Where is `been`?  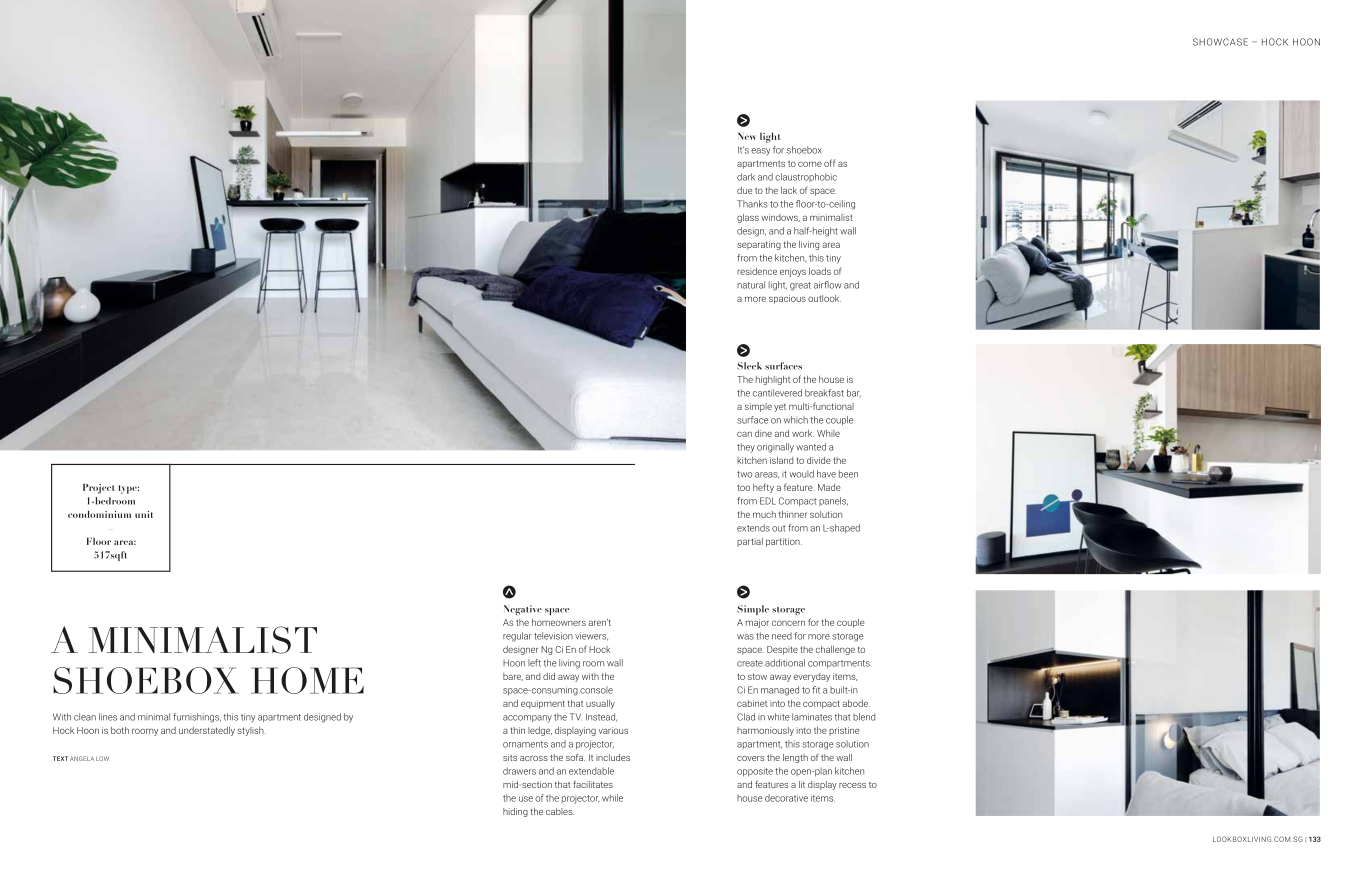
been is located at coordinates (848, 474).
